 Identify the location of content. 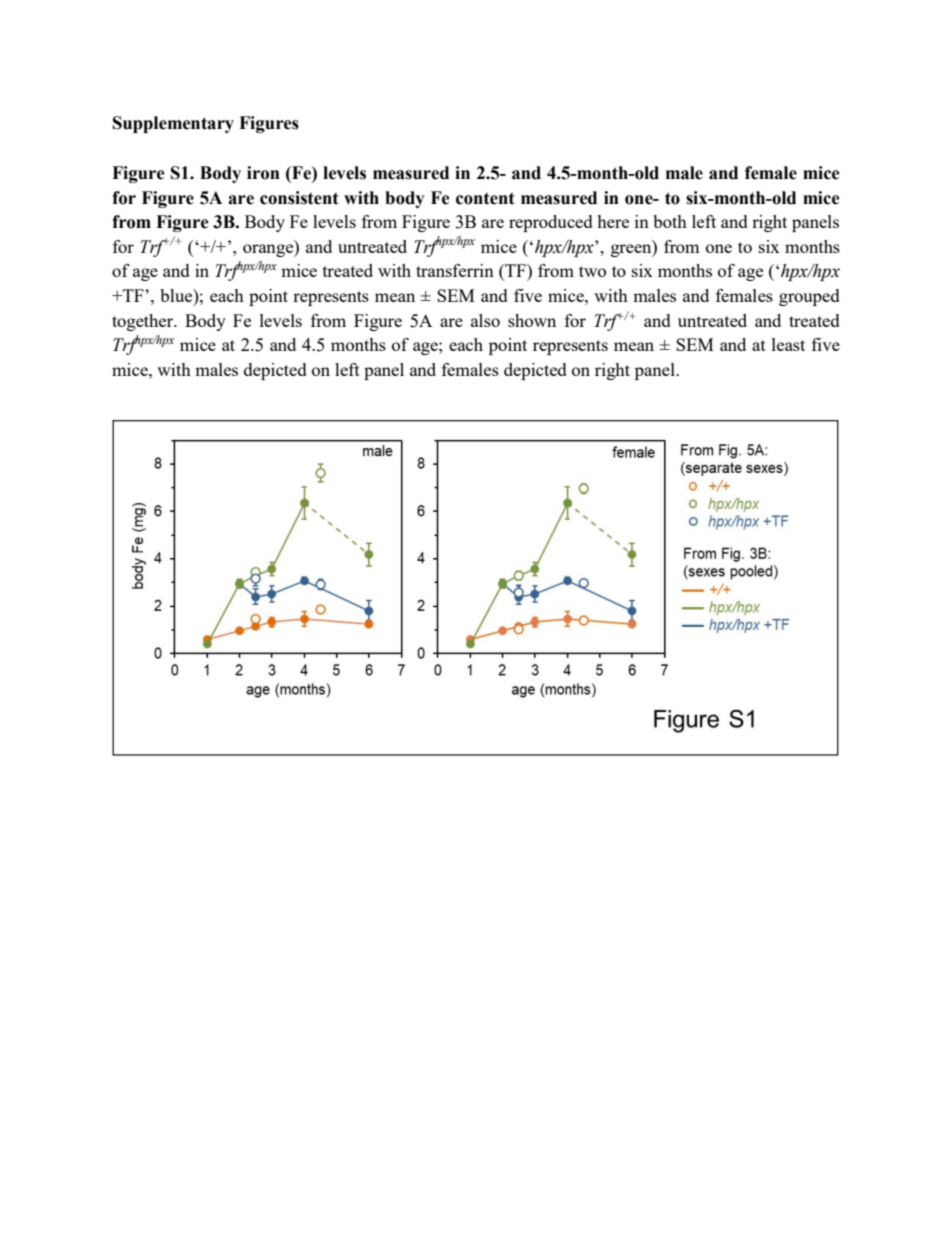
(485, 198).
